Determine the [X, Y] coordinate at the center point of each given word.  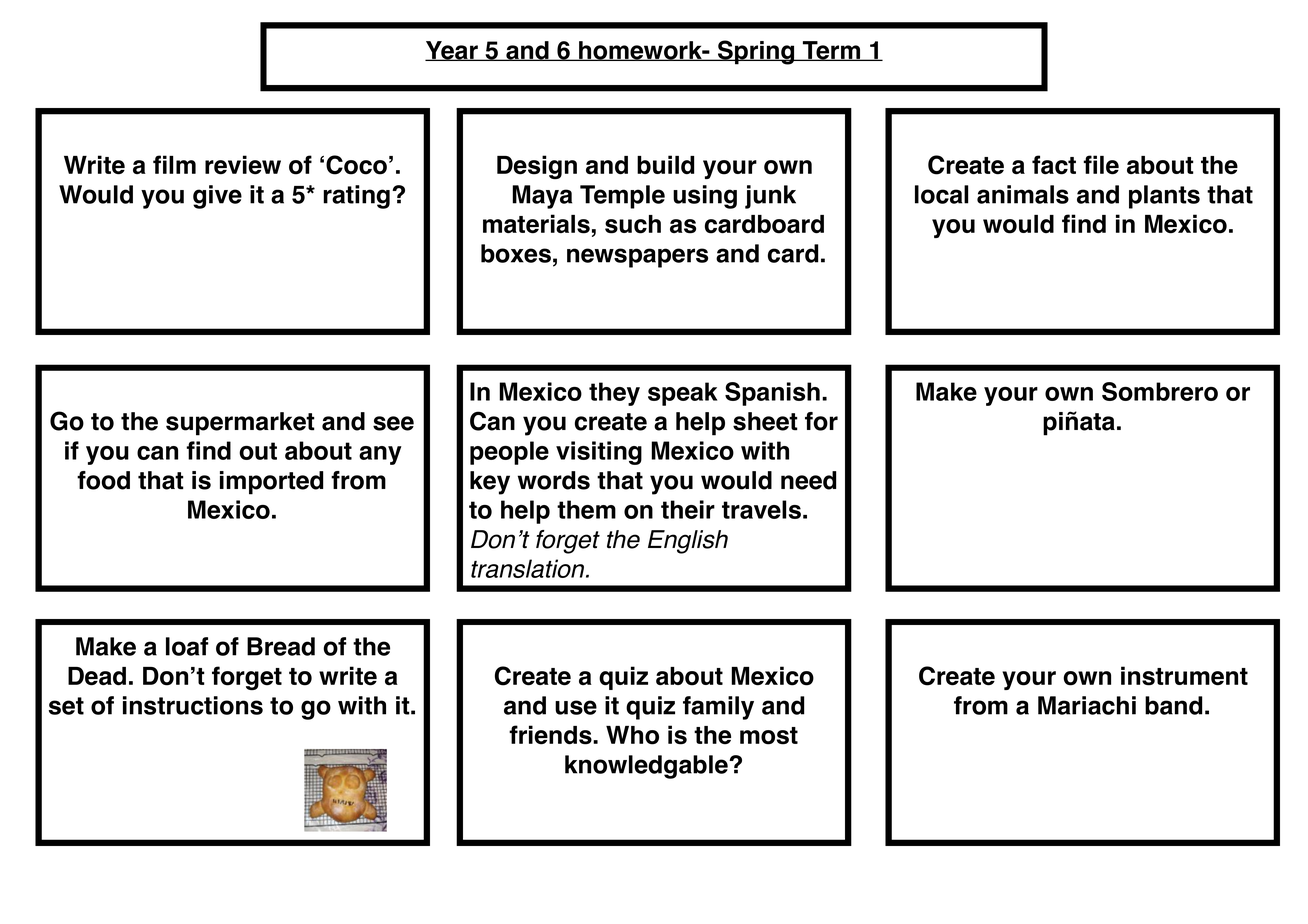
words [554, 480]
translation [529, 568]
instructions [193, 705]
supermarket [240, 424]
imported [271, 483]
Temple [622, 197]
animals [1023, 194]
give [217, 197]
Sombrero [1160, 391]
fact [1054, 165]
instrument [1184, 676]
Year [452, 51]
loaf [187, 646]
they [614, 394]
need [808, 480]
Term [832, 51]
